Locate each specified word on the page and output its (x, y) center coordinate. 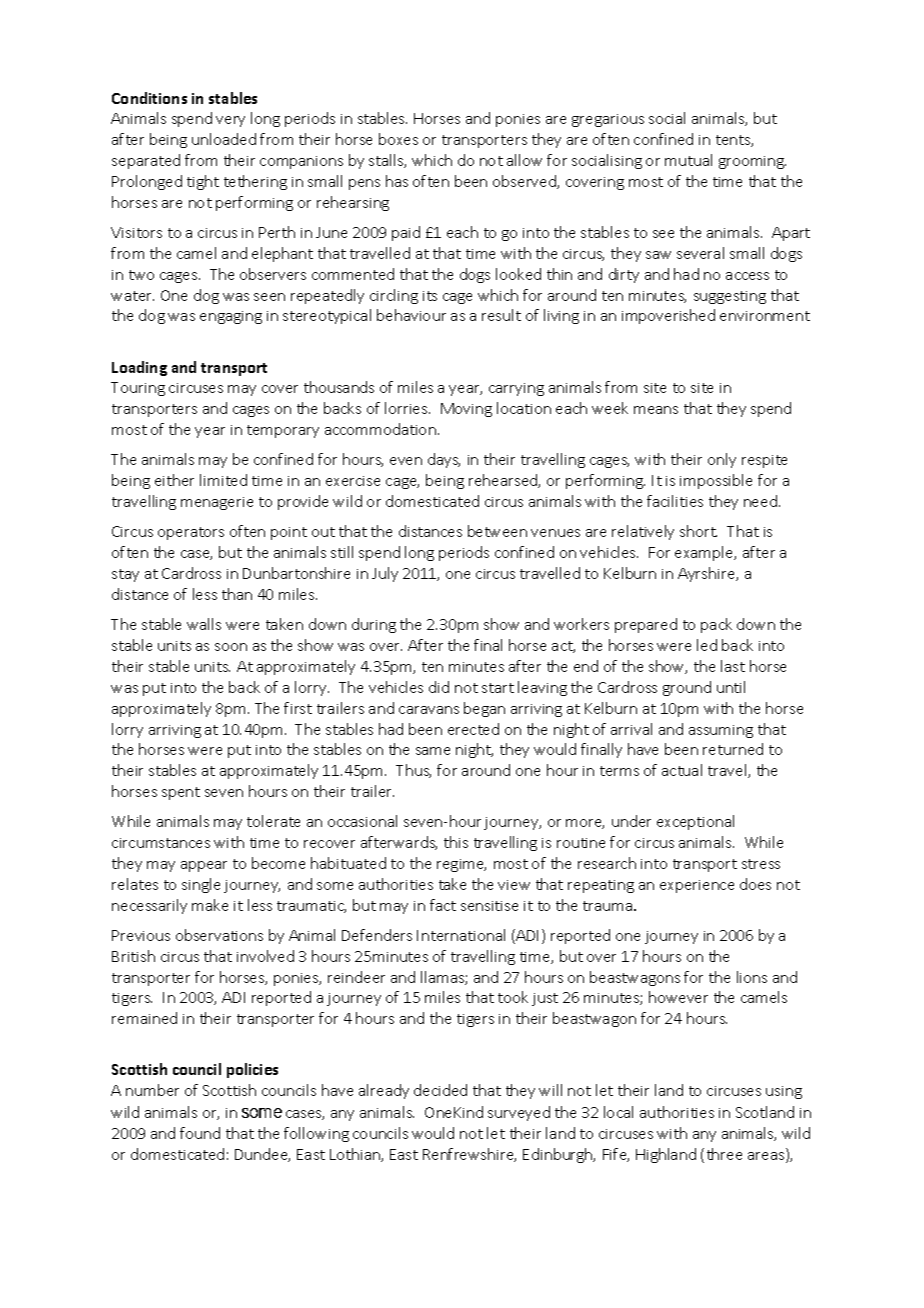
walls (204, 624)
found (200, 1133)
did (439, 687)
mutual (688, 160)
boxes (398, 139)
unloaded (224, 139)
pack (716, 625)
